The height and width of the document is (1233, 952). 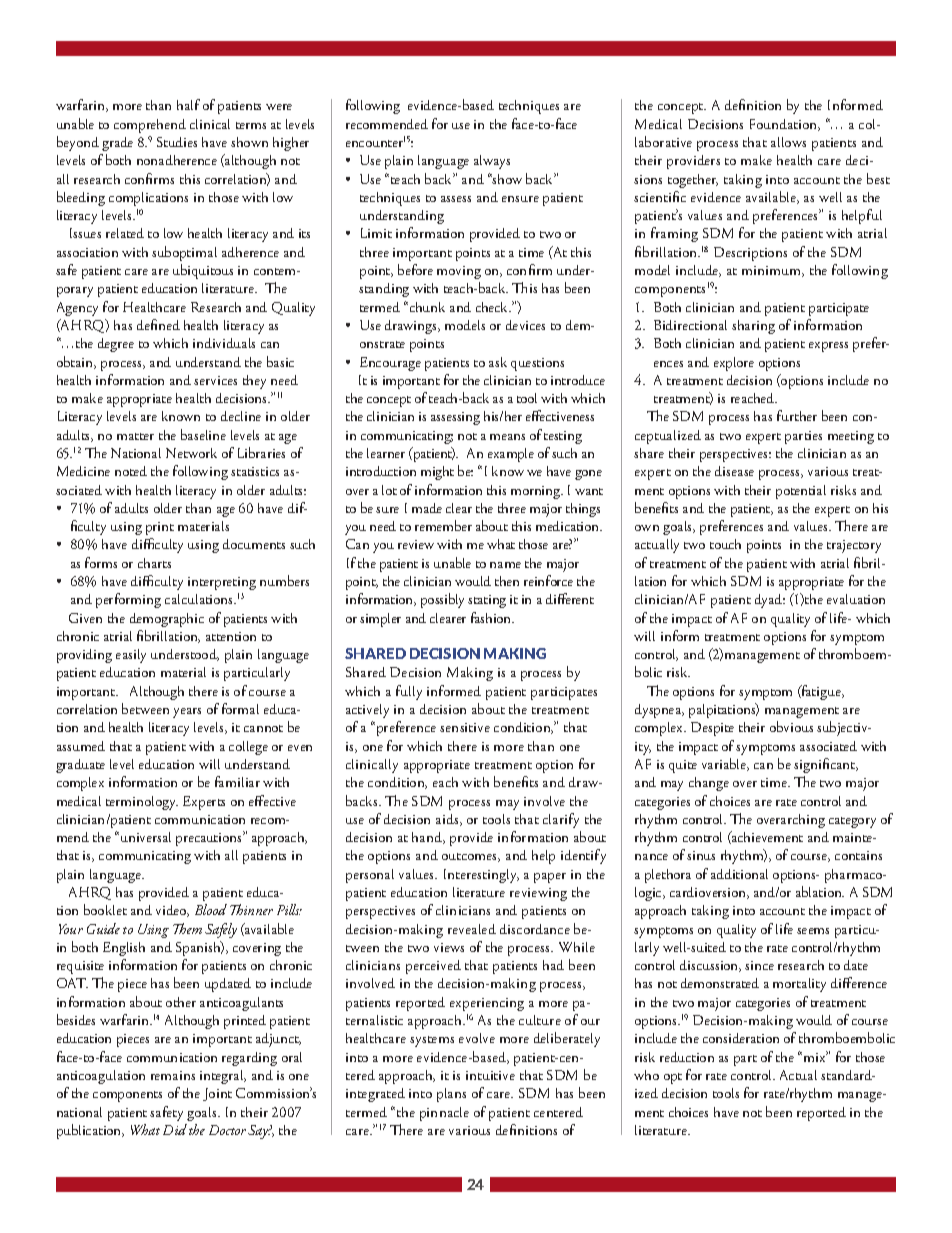 I want to click on allows, so click(x=788, y=142).
